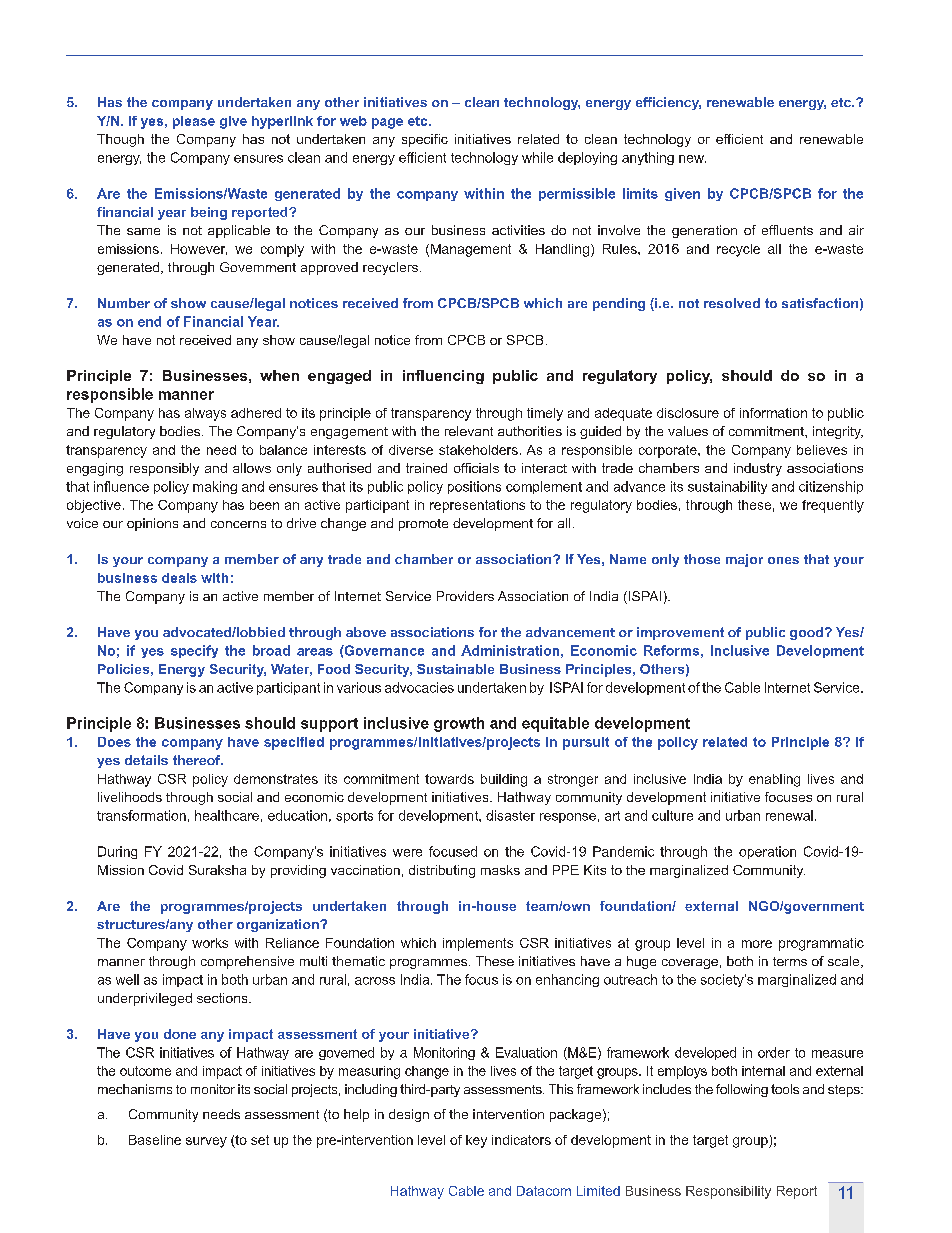  What do you see at coordinates (155, 1140) in the screenshot?
I see `Baseline` at bounding box center [155, 1140].
